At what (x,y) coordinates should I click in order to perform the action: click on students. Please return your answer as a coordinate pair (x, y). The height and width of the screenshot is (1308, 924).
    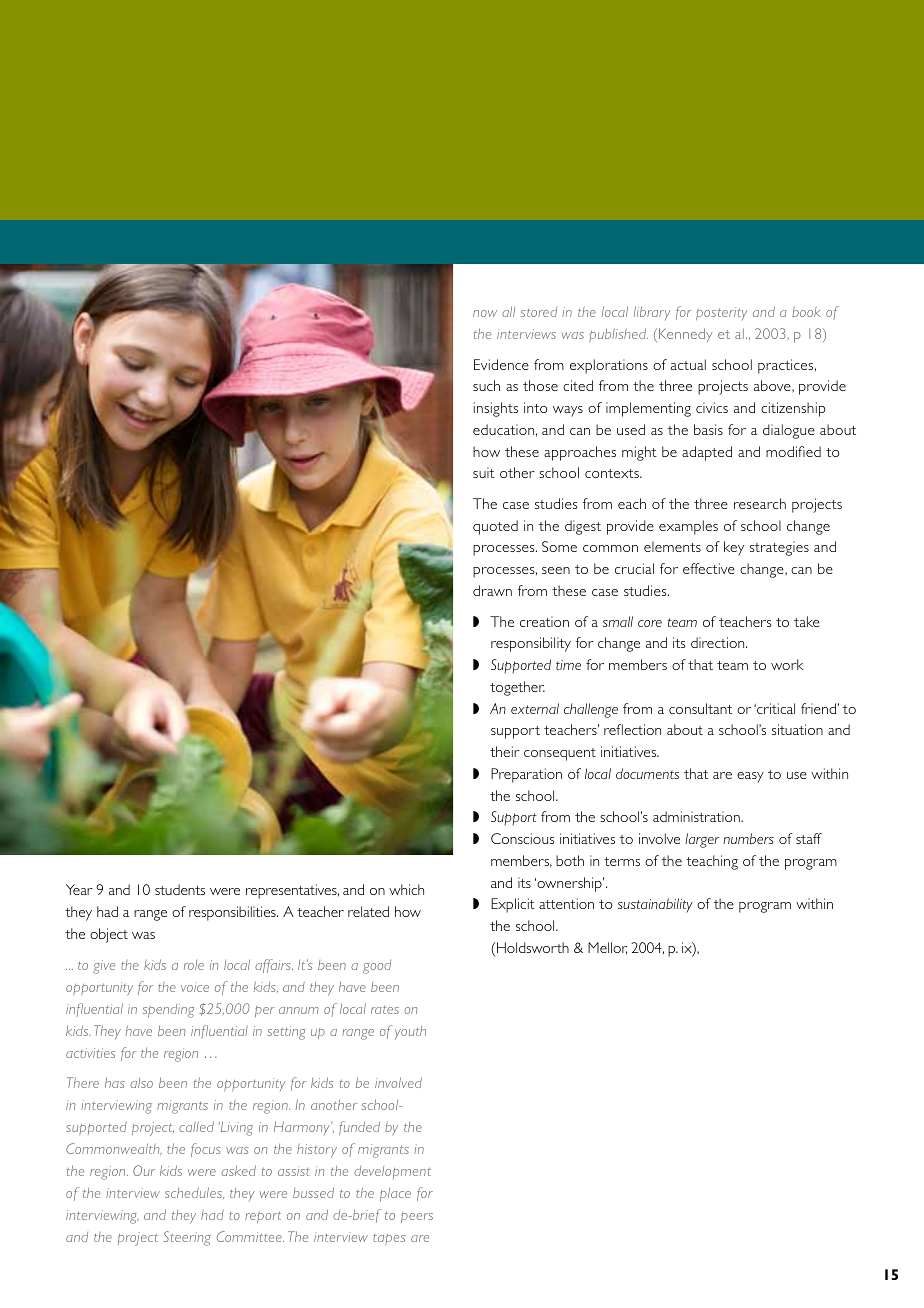
    Looking at the image, I should click on (180, 889).
